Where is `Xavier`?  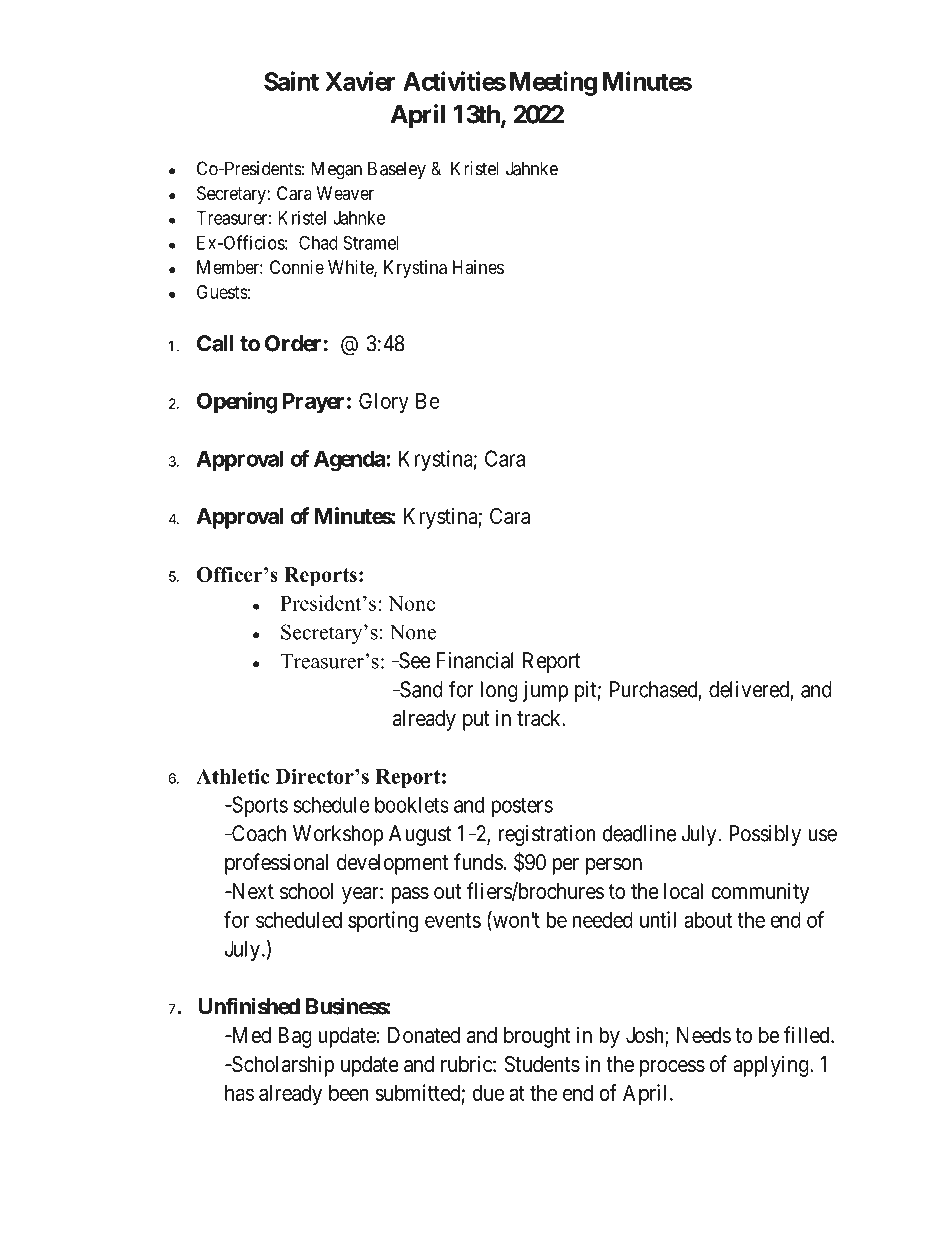
Xavier is located at coordinates (360, 81).
